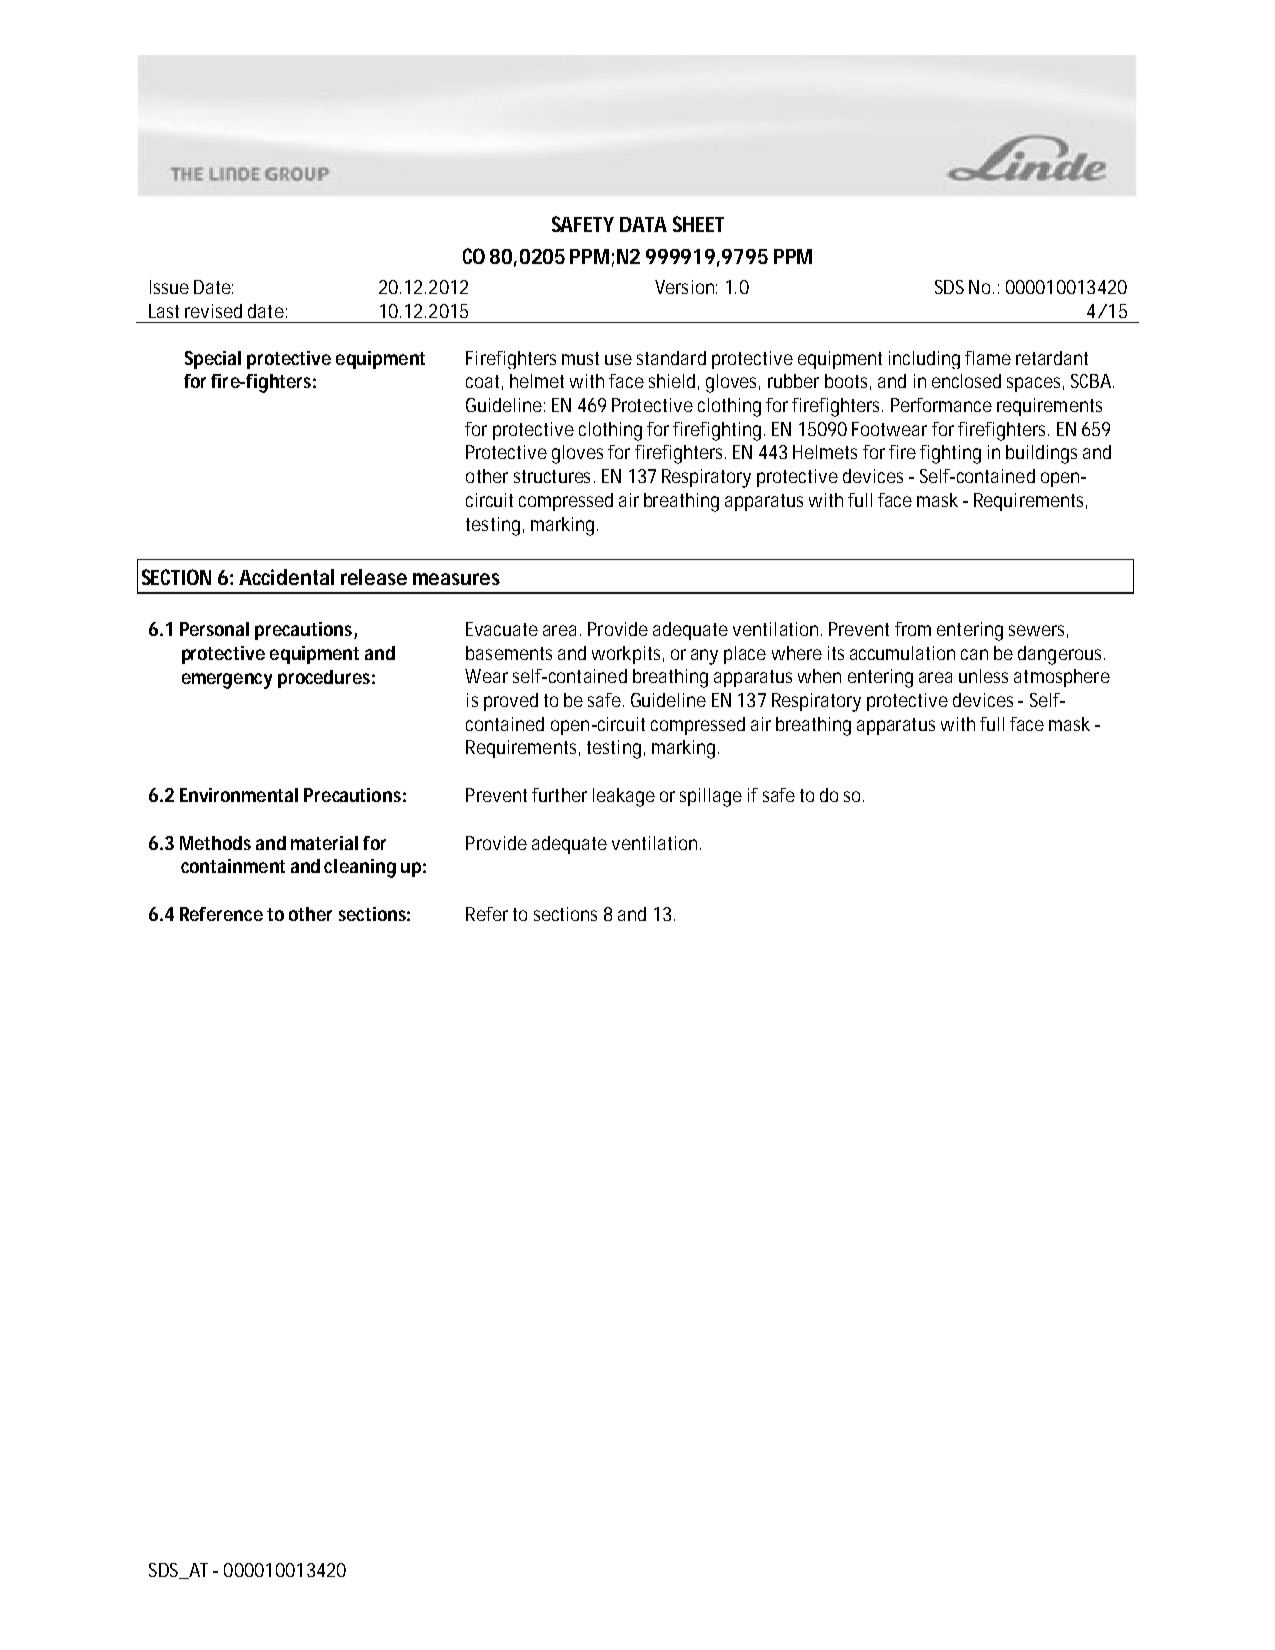  I want to click on shield, so click(674, 382).
